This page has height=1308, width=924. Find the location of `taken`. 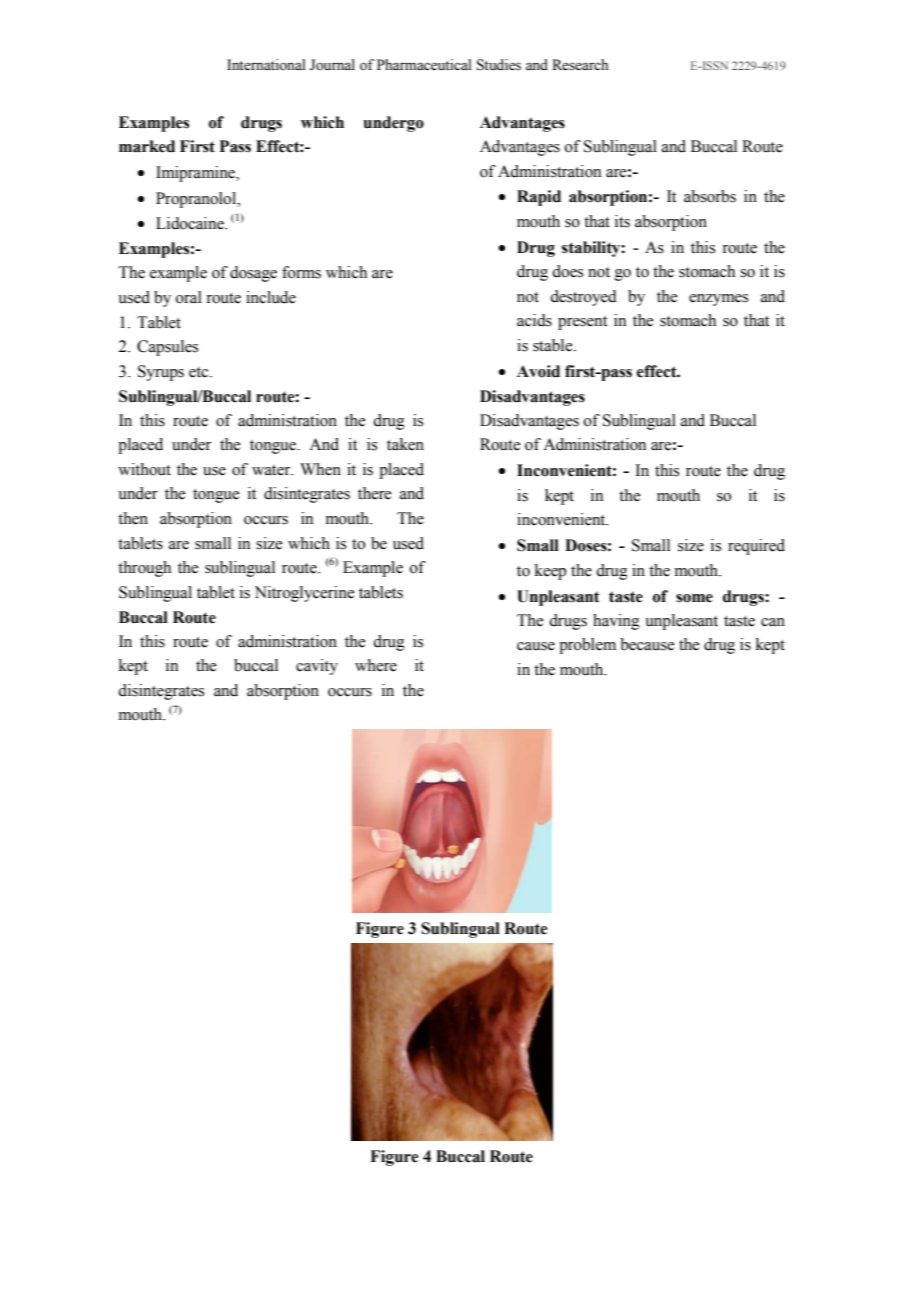

taken is located at coordinates (405, 444).
